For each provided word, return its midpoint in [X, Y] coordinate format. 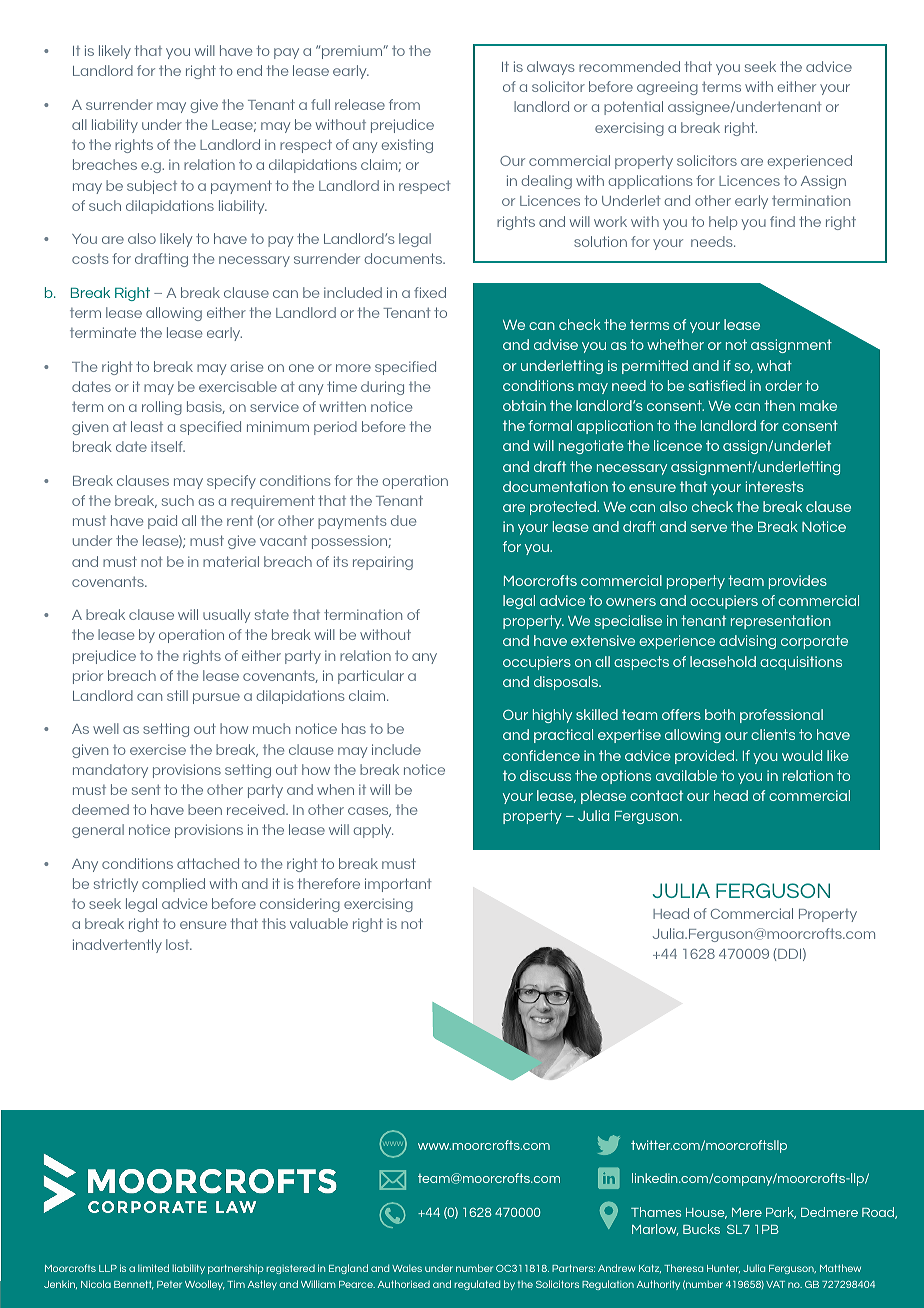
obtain [524, 405]
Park [781, 1213]
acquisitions [801, 663]
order [783, 385]
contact [656, 795]
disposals [567, 683]
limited [153, 1268]
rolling [162, 408]
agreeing [667, 88]
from [404, 104]
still [177, 695]
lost [179, 944]
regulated [477, 1285]
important [398, 885]
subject [152, 187]
